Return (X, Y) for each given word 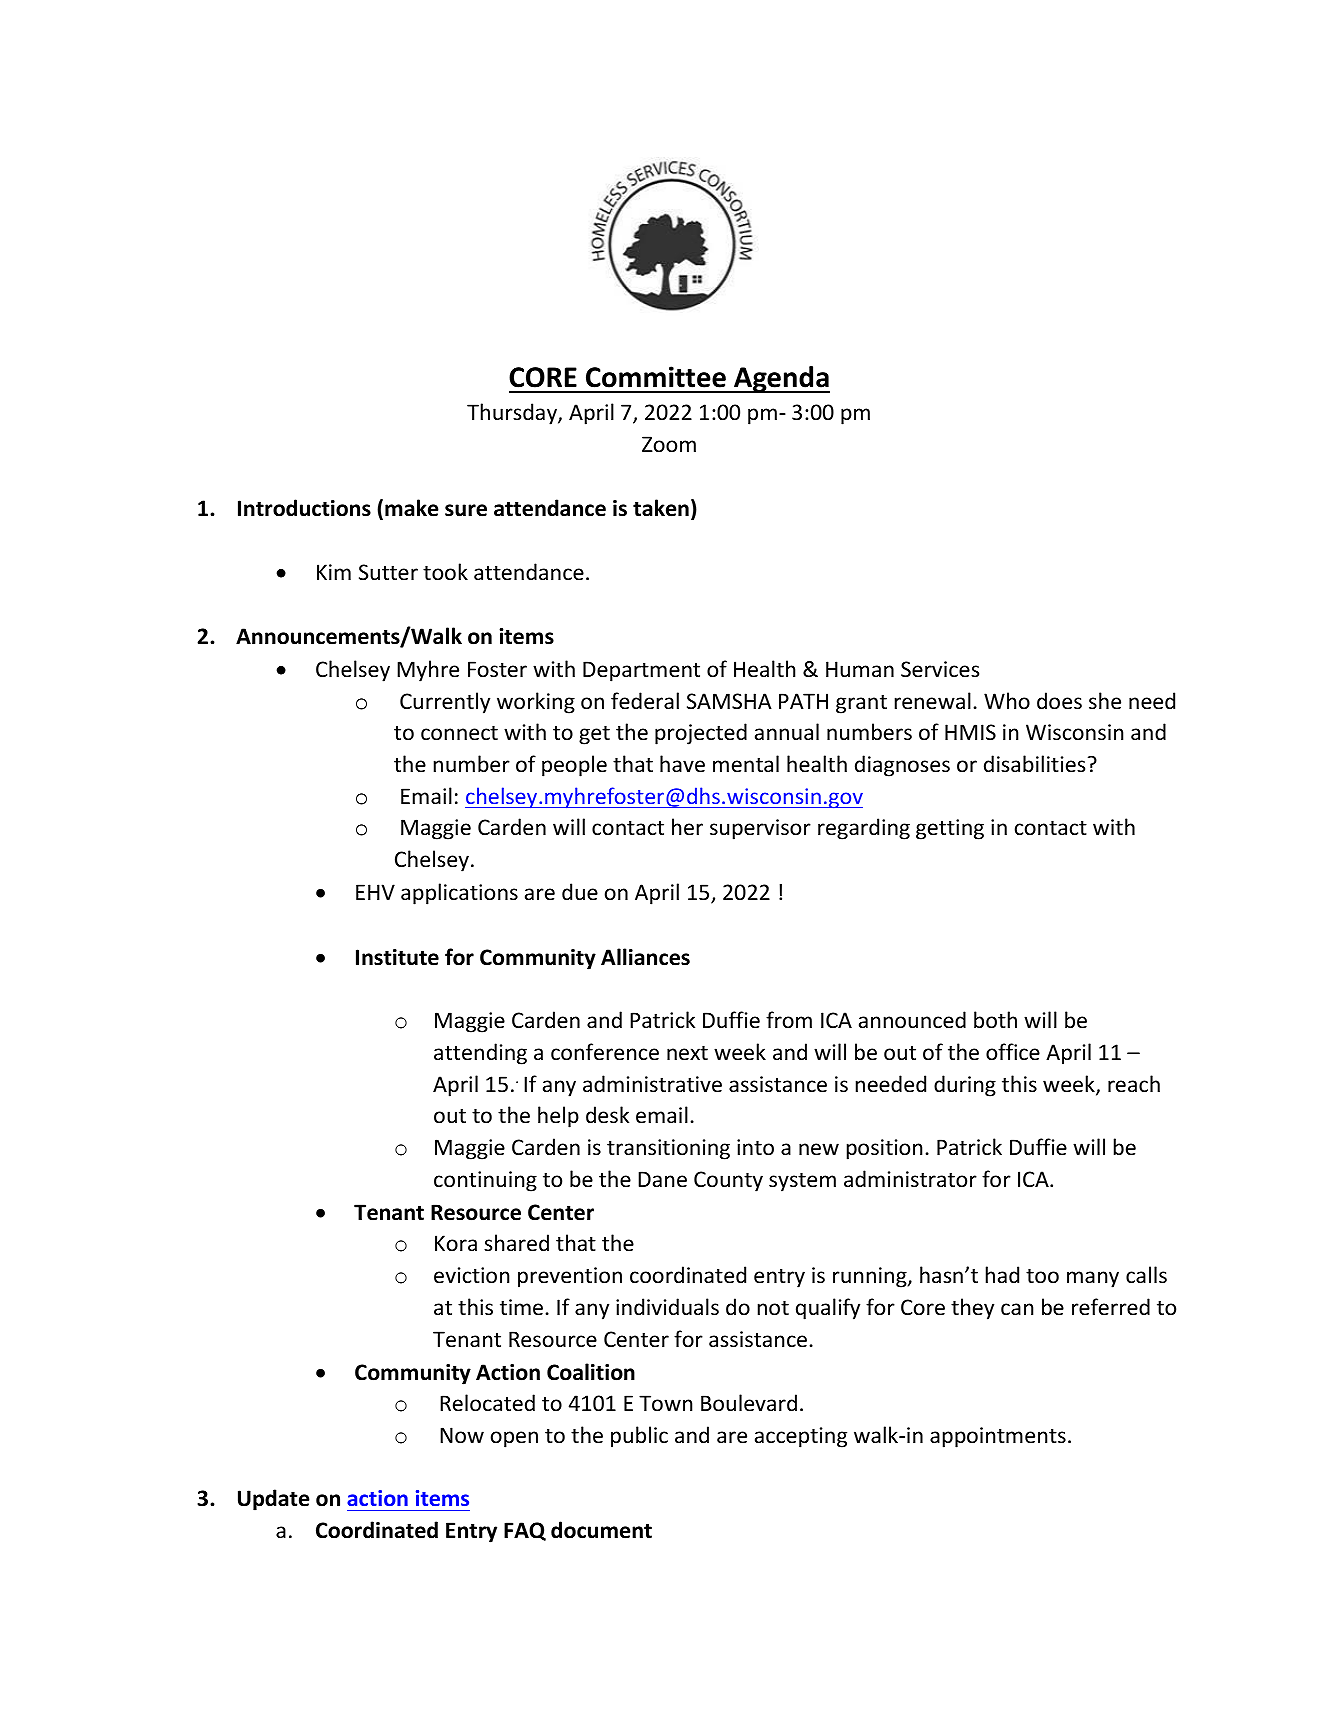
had (1002, 1274)
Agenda (781, 379)
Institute (397, 957)
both (995, 1020)
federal (645, 701)
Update (274, 1500)
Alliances (645, 957)
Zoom (669, 444)
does (1059, 701)
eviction (471, 1275)
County (728, 1181)
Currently (445, 703)
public (639, 1437)
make (412, 508)
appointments (998, 1437)
